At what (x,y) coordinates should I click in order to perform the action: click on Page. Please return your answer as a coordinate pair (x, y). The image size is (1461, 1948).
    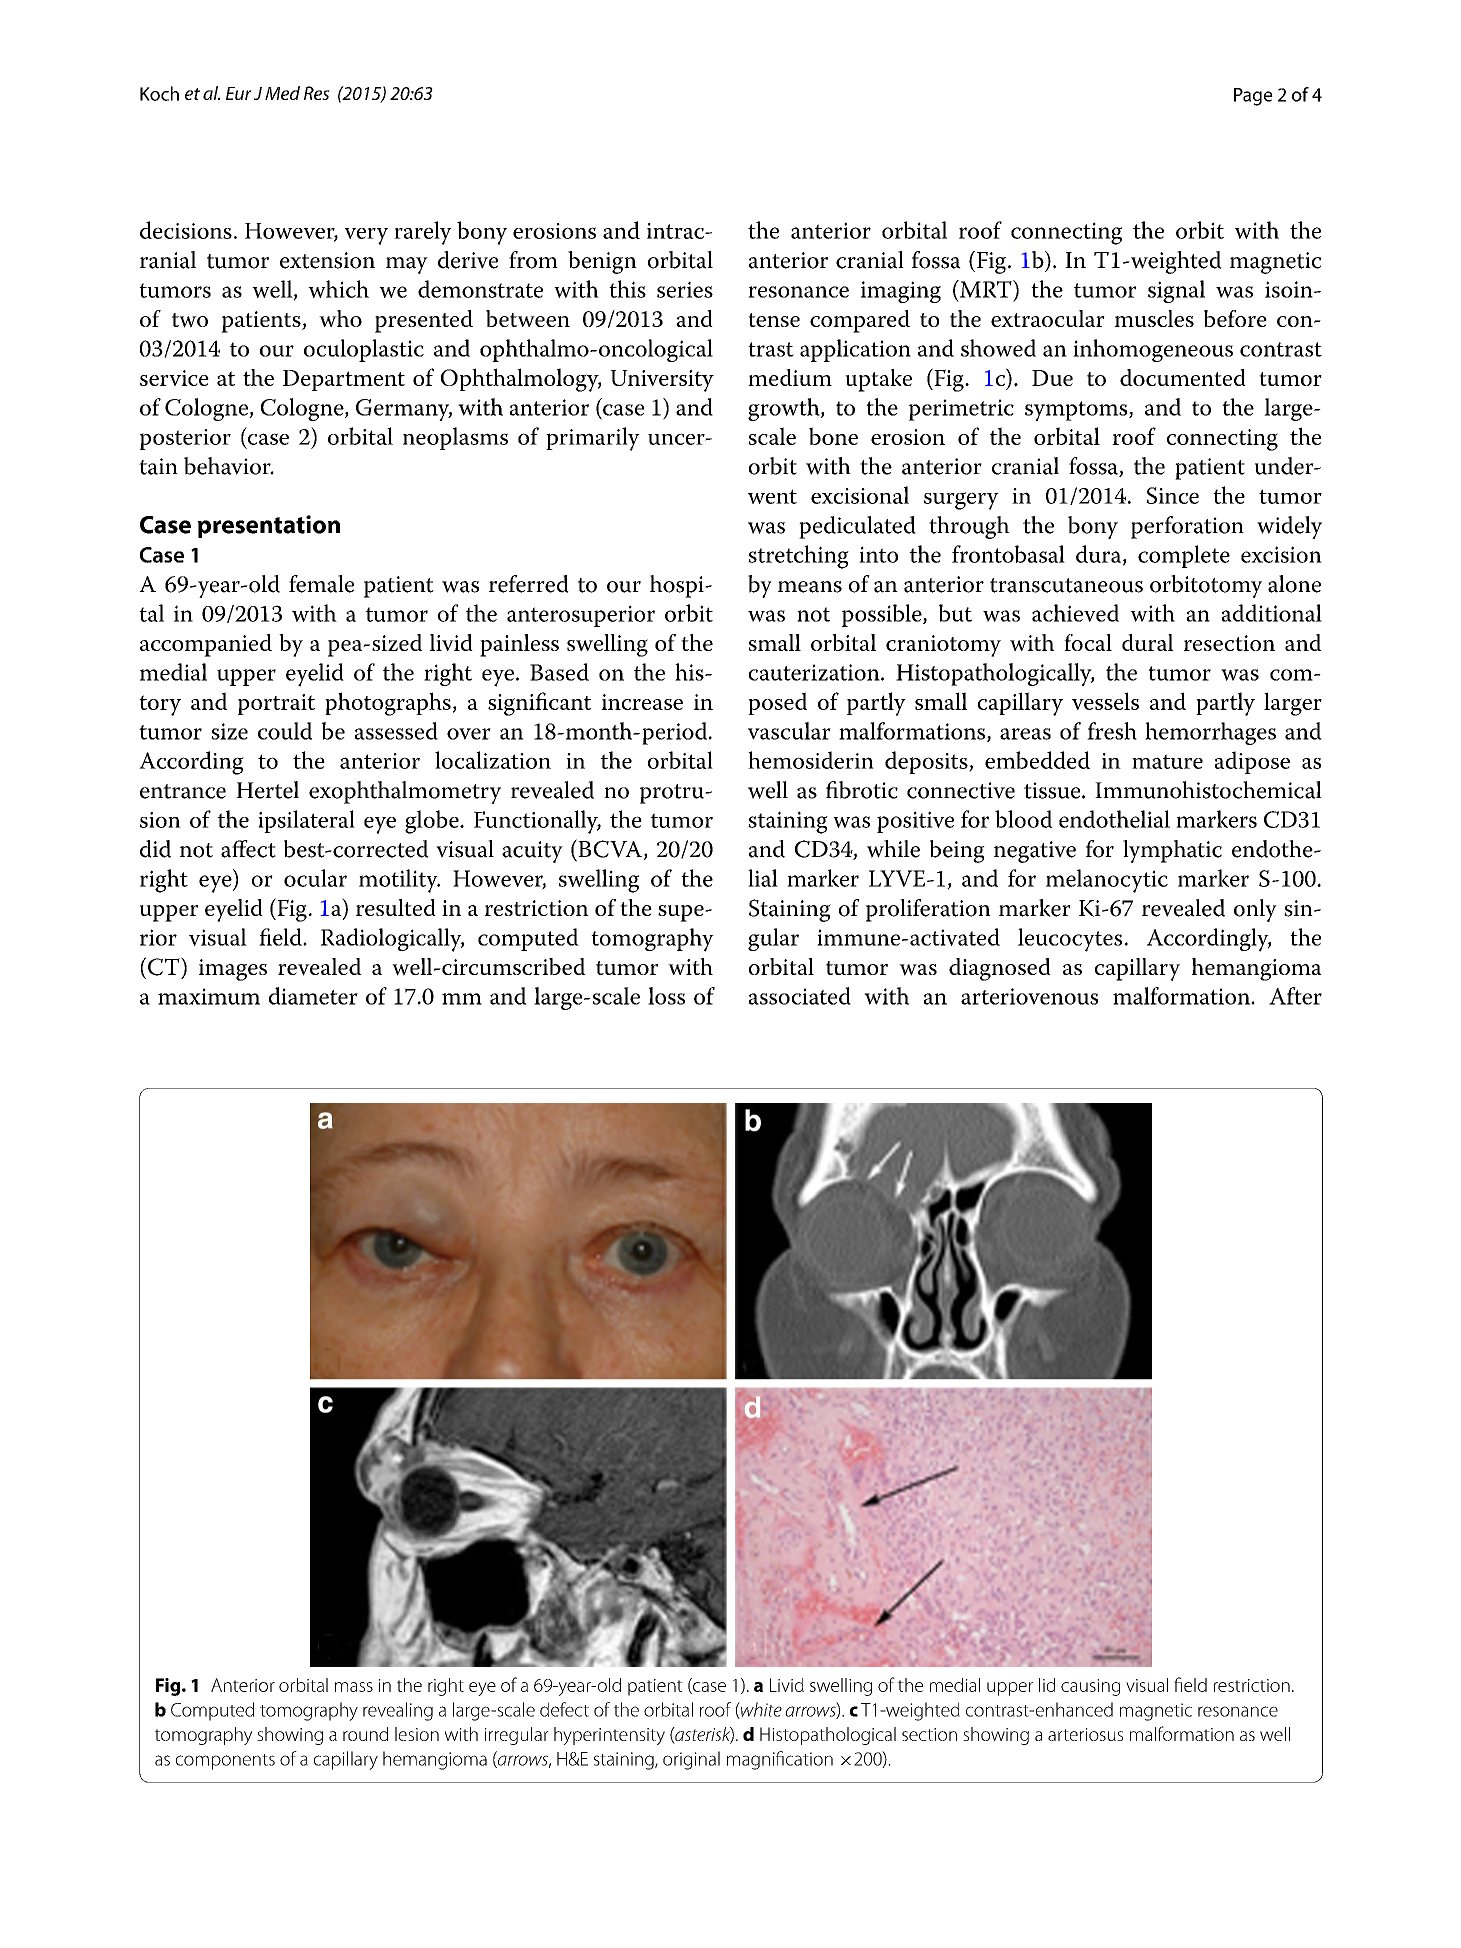
    Looking at the image, I should click on (1253, 97).
